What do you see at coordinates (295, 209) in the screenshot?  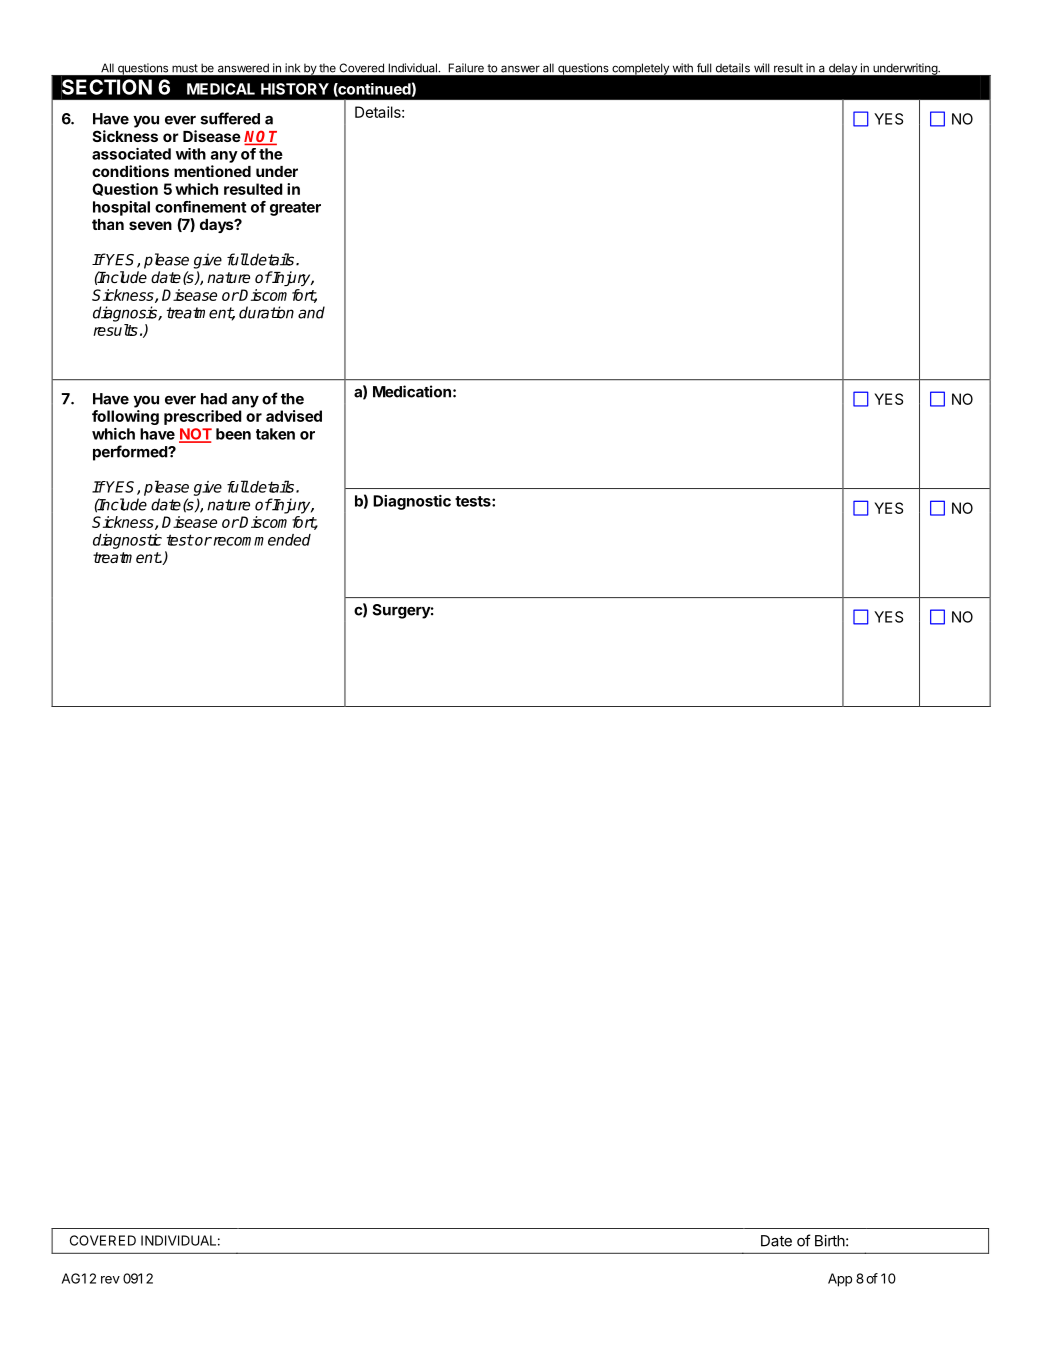 I see `greater` at bounding box center [295, 209].
